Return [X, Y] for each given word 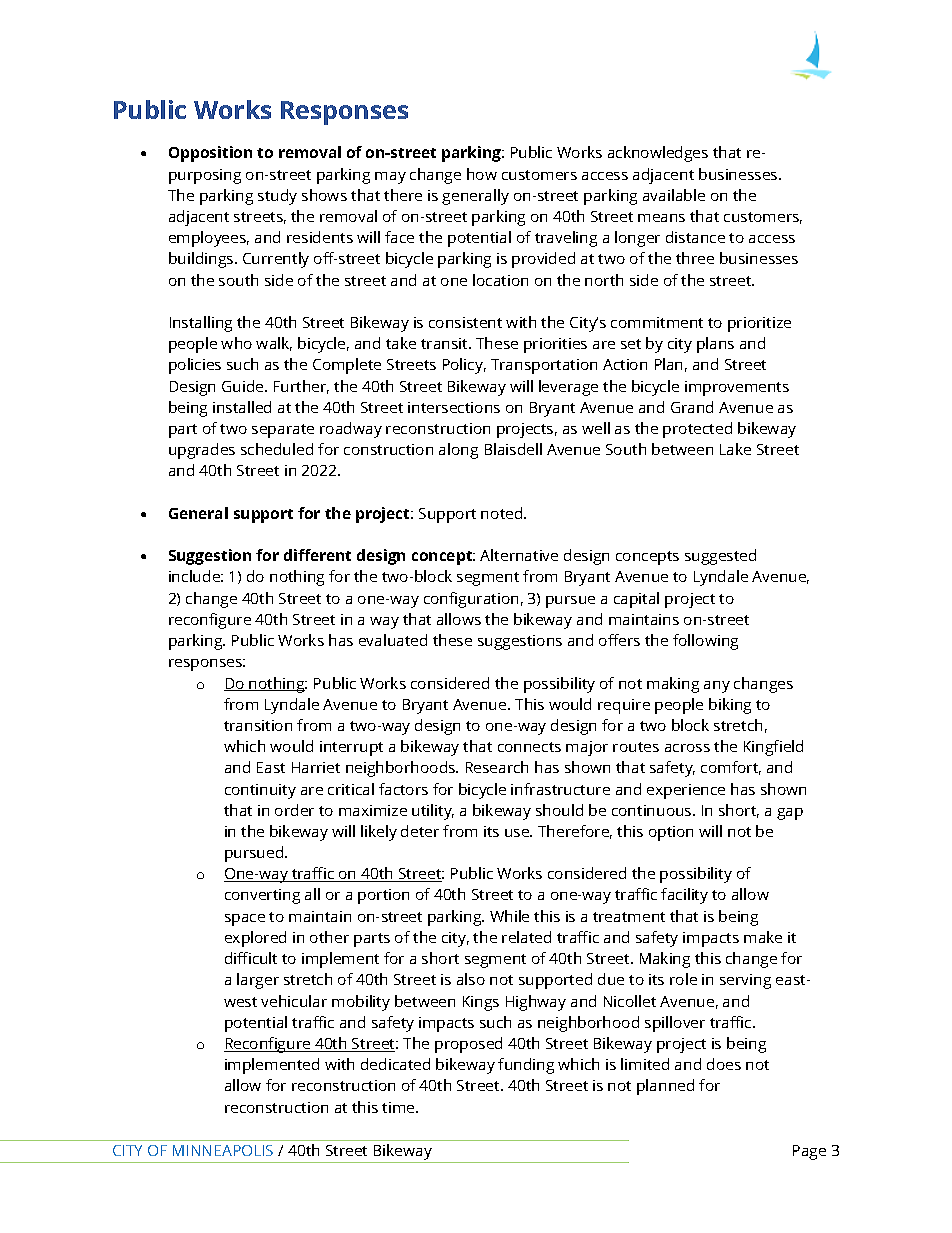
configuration [471, 600]
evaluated [393, 640]
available [674, 195]
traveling [566, 239]
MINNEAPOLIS [223, 1150]
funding [526, 1066]
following [705, 642]
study [277, 197]
